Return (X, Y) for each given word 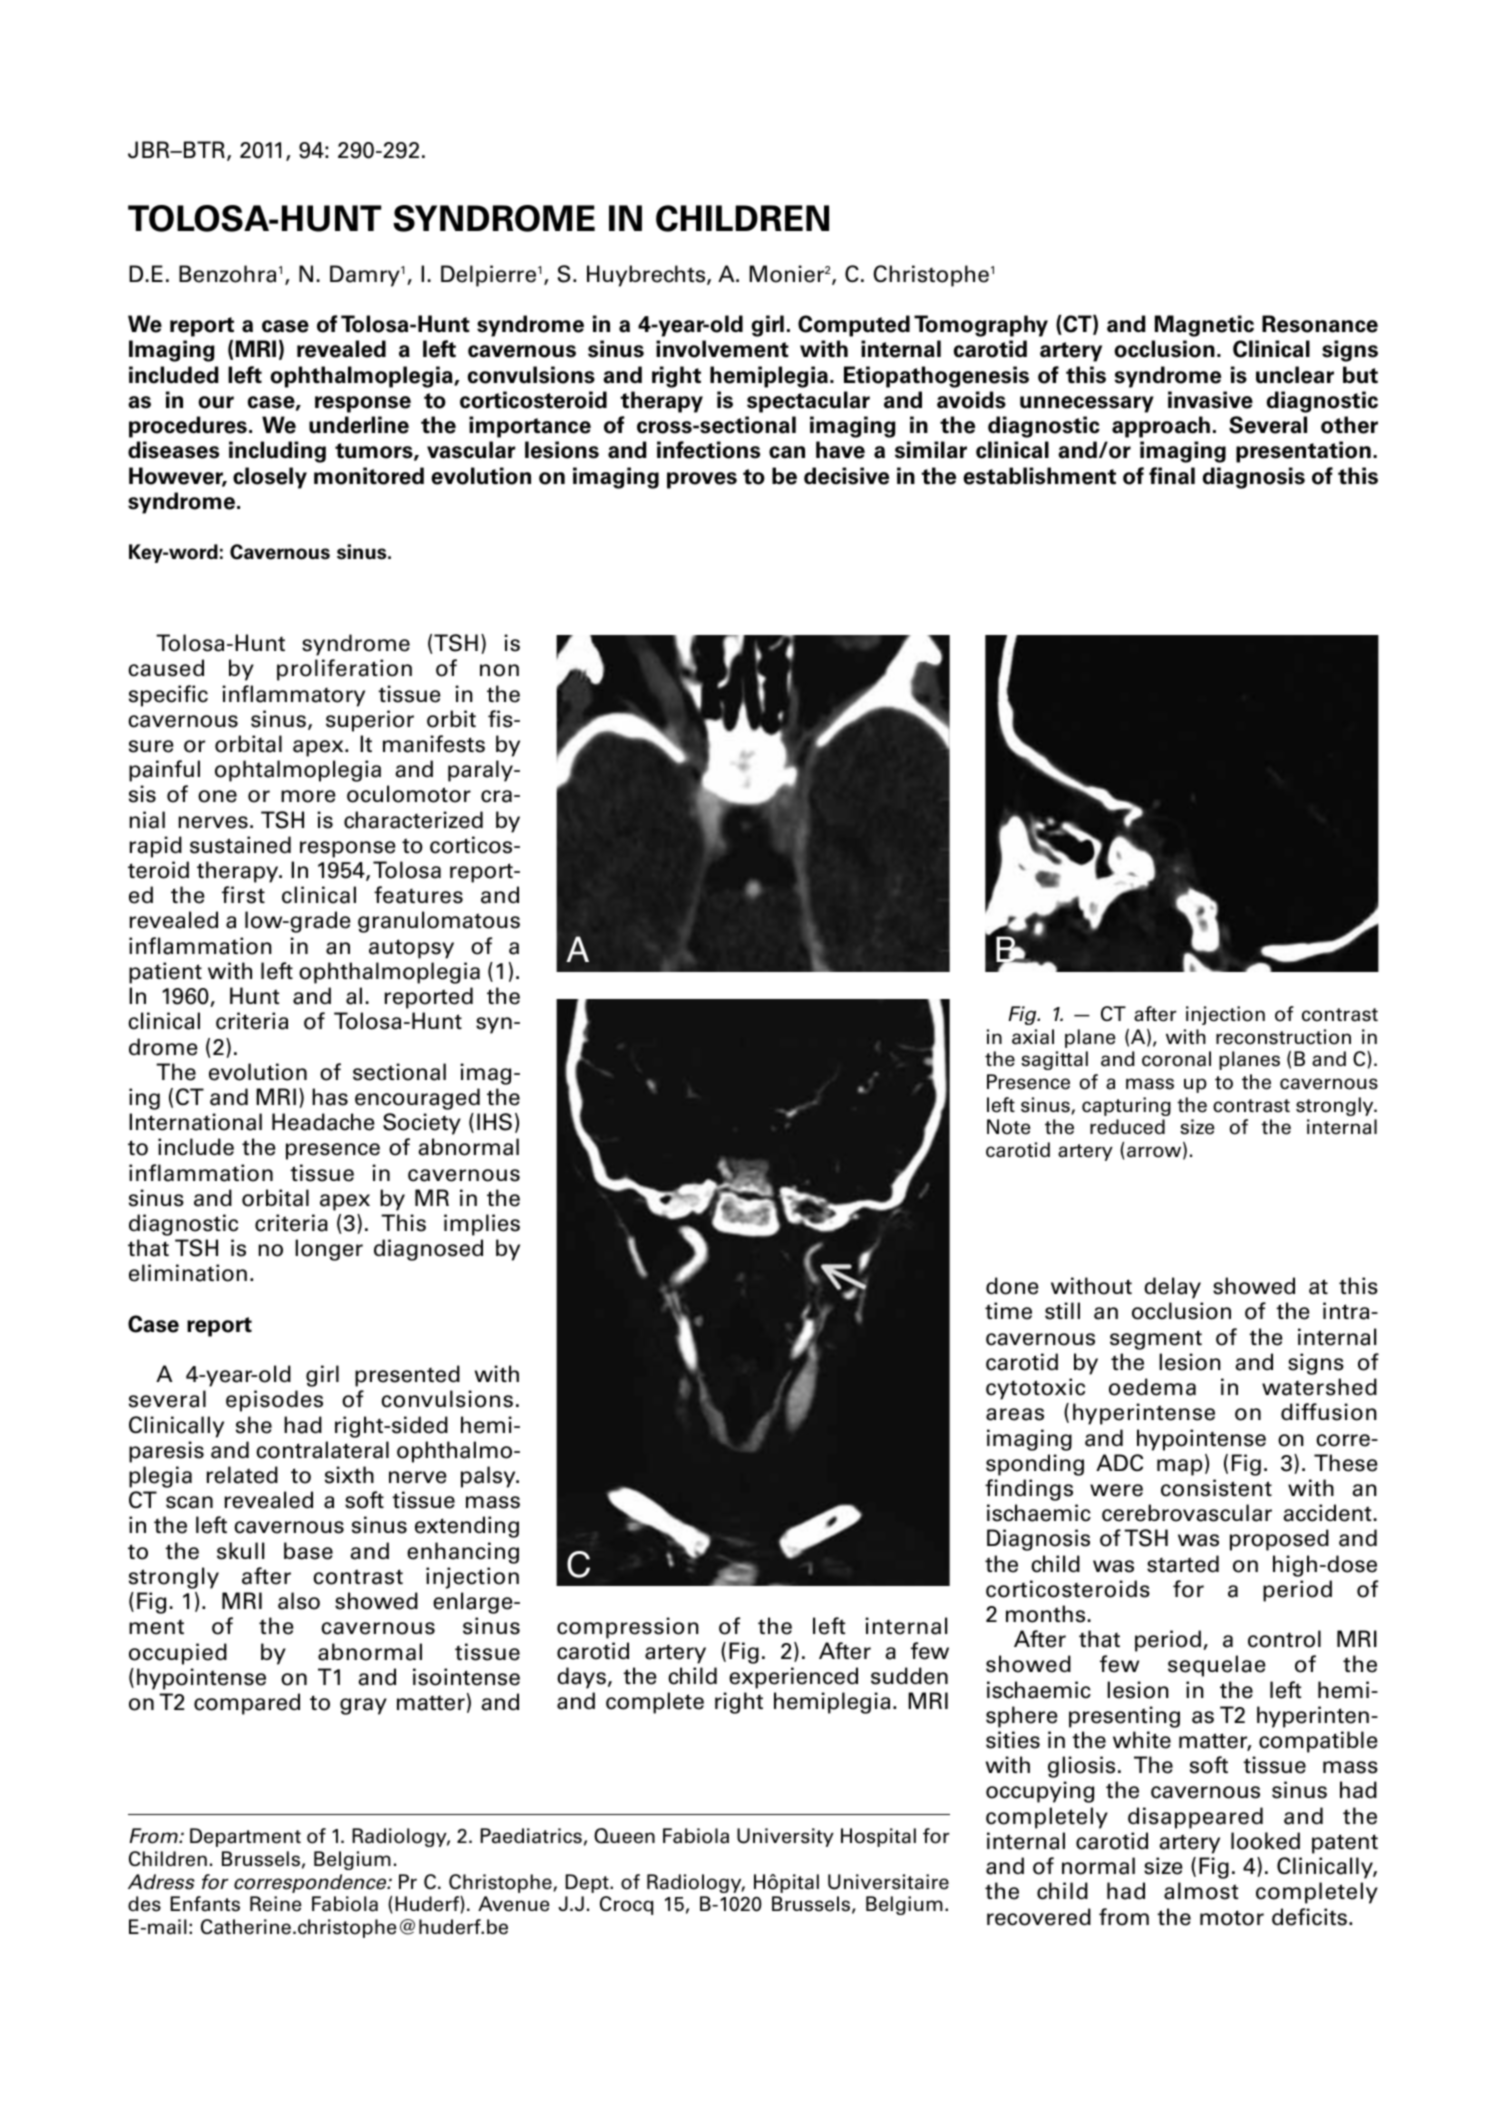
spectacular (808, 402)
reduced (1127, 1127)
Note (1008, 1127)
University (785, 1837)
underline (359, 425)
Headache (323, 1122)
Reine (275, 1904)
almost (1201, 1891)
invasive (1210, 400)
